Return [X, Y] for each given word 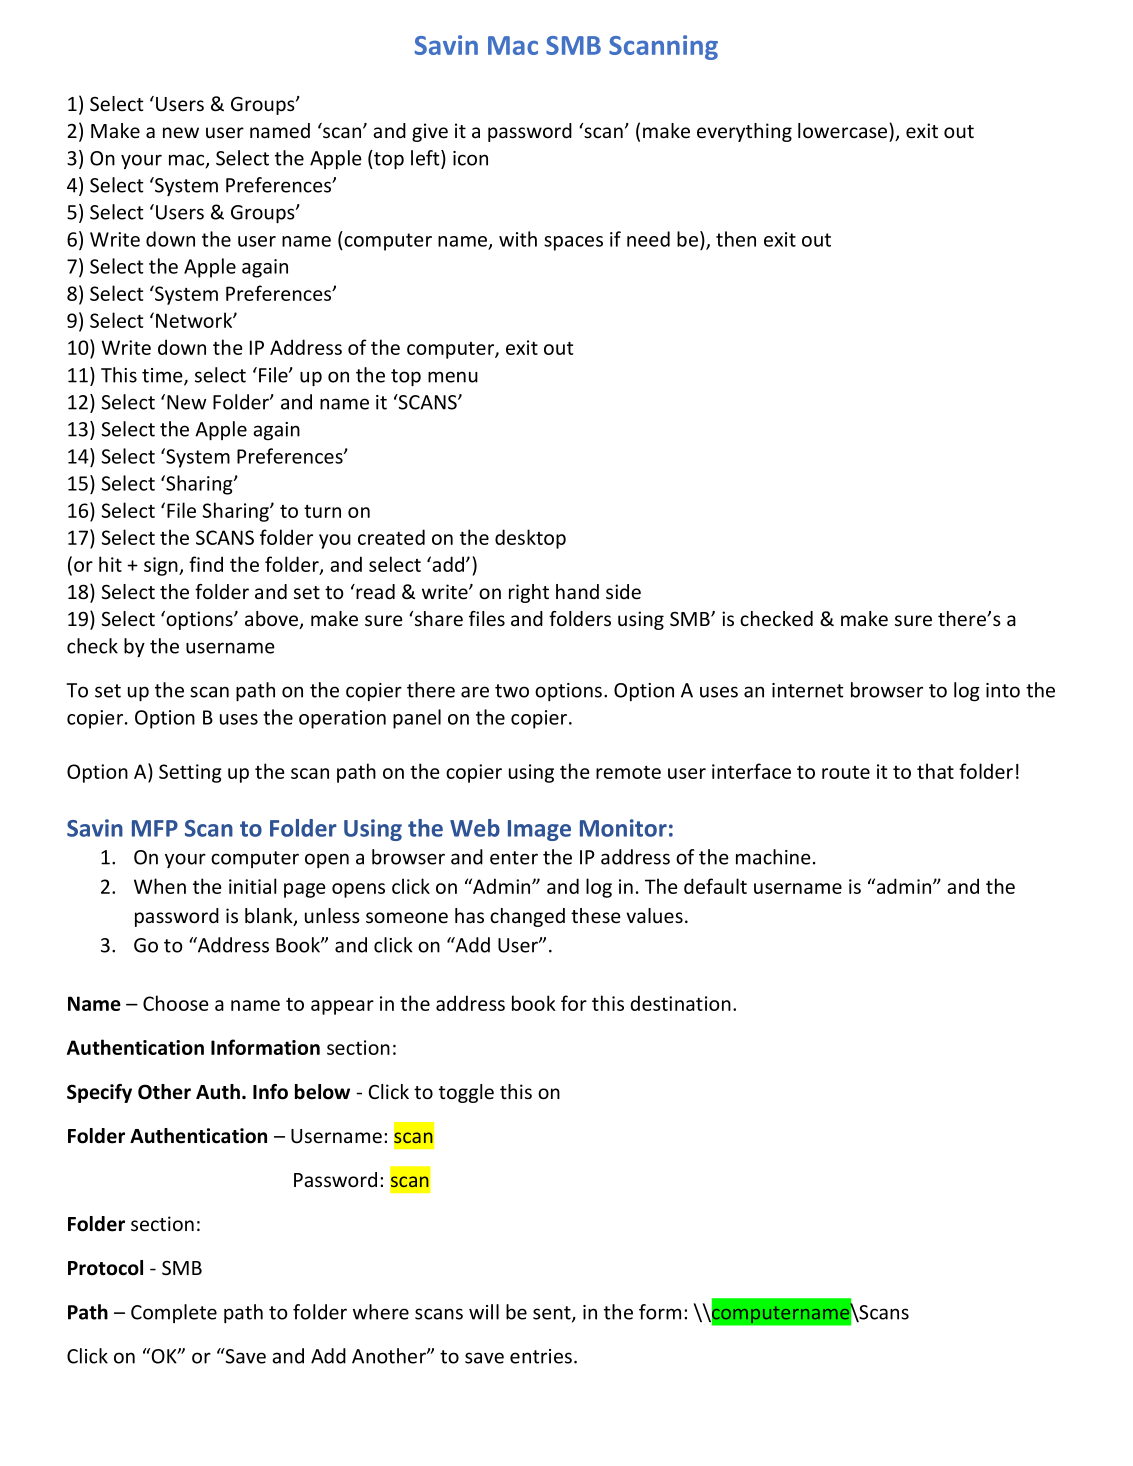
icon [470, 158]
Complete [174, 1313]
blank [270, 917]
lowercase [844, 131]
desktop [530, 539]
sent [553, 1314]
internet [808, 690]
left [426, 159]
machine [773, 857]
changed [527, 917]
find [206, 564]
